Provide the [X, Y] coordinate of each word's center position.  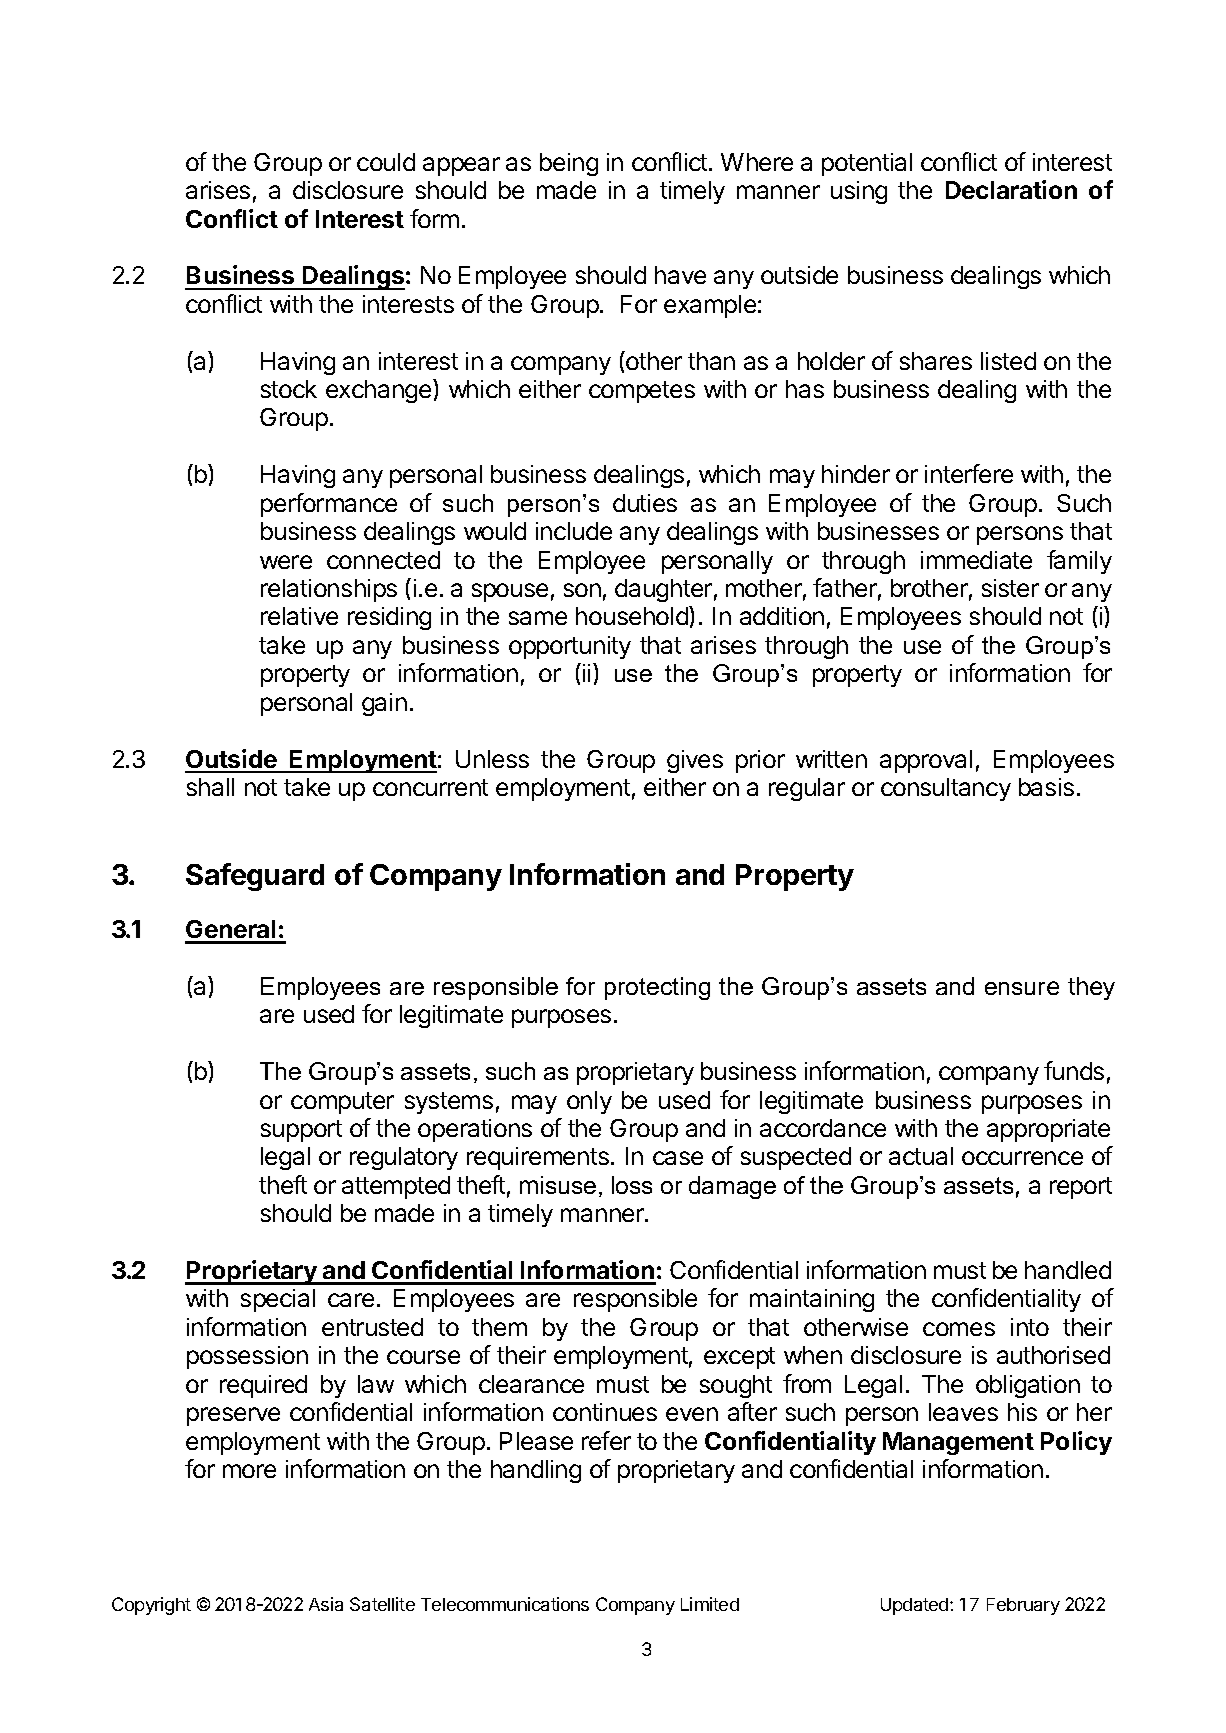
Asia [326, 1604]
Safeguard [255, 877]
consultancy [946, 789]
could [386, 162]
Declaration [1011, 189]
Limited [710, 1604]
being [569, 164]
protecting [657, 988]
